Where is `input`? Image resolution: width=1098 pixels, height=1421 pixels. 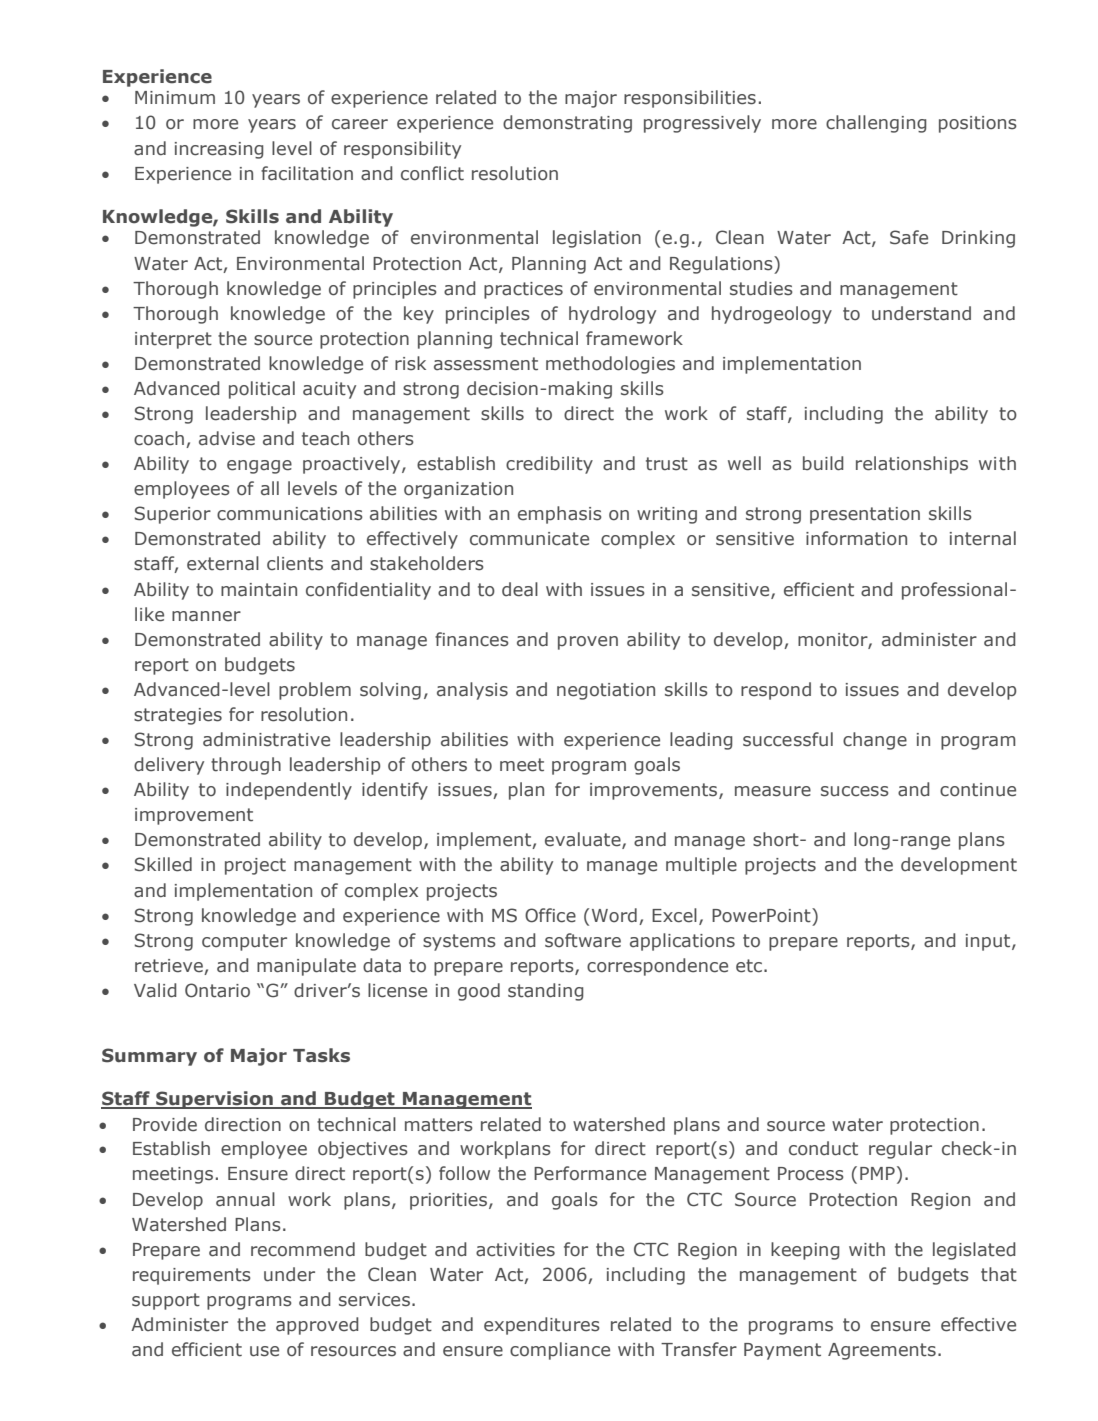 input is located at coordinates (989, 942).
